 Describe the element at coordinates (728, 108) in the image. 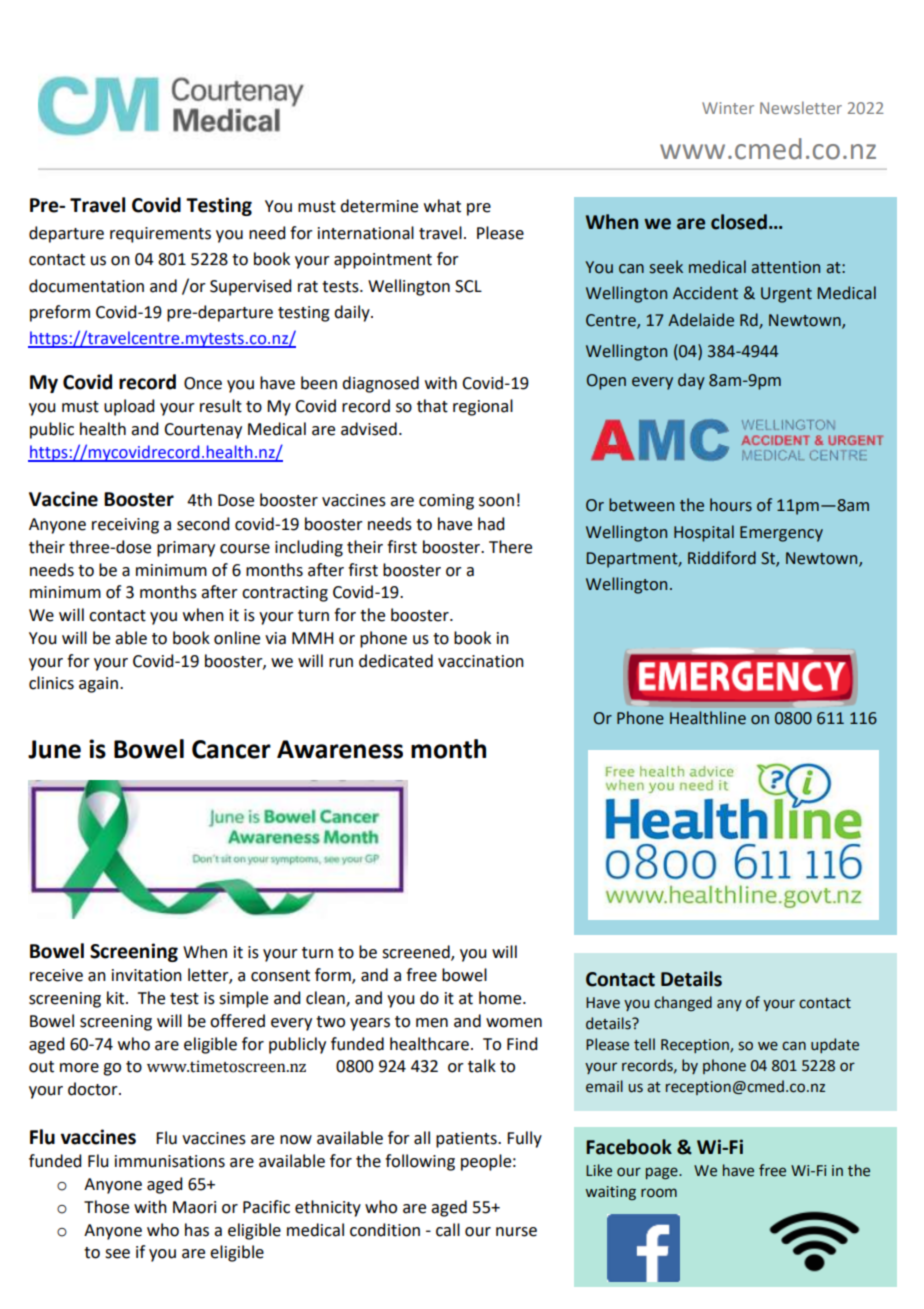

I see `Winter` at that location.
